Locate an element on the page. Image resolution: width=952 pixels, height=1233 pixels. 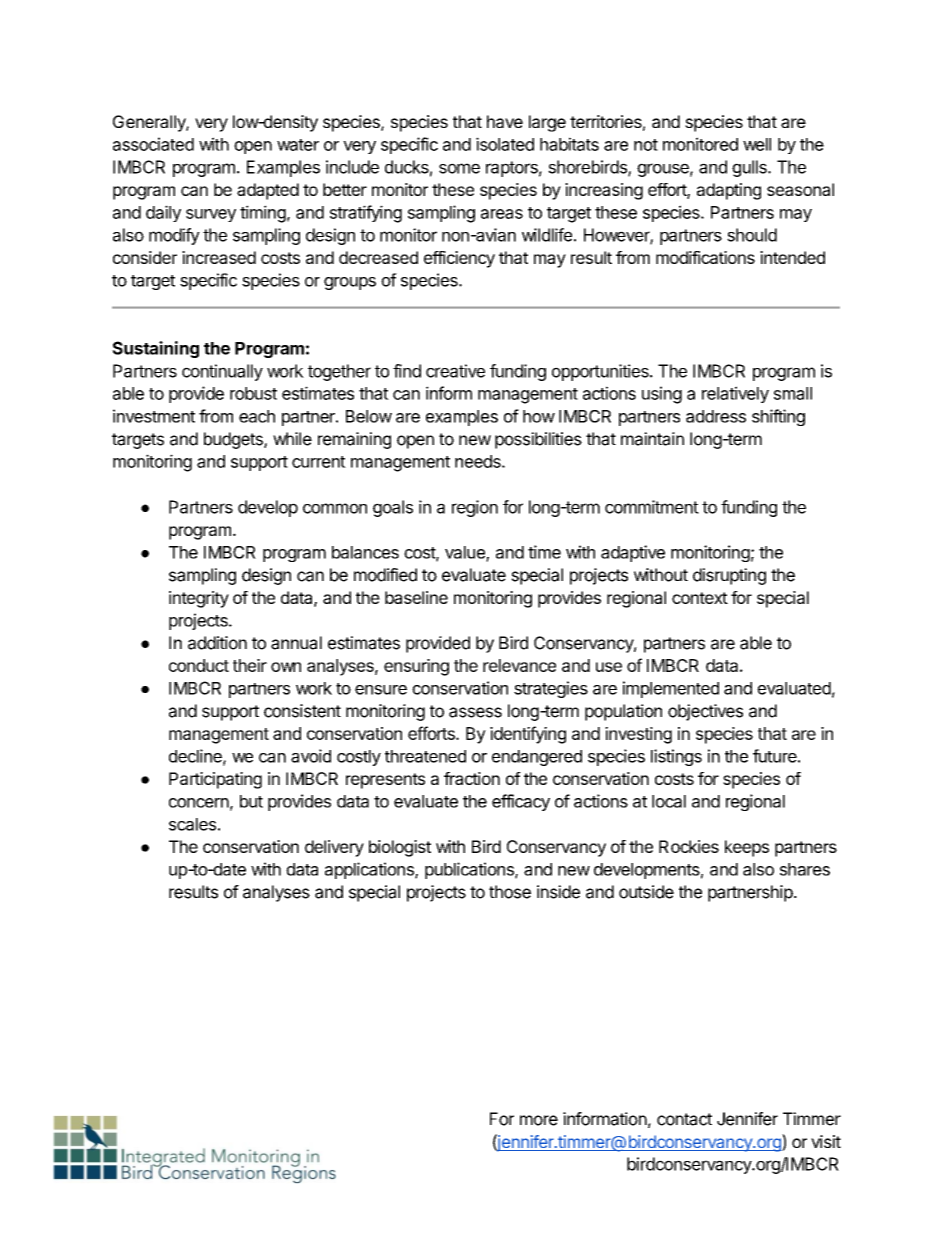
well is located at coordinates (757, 144).
